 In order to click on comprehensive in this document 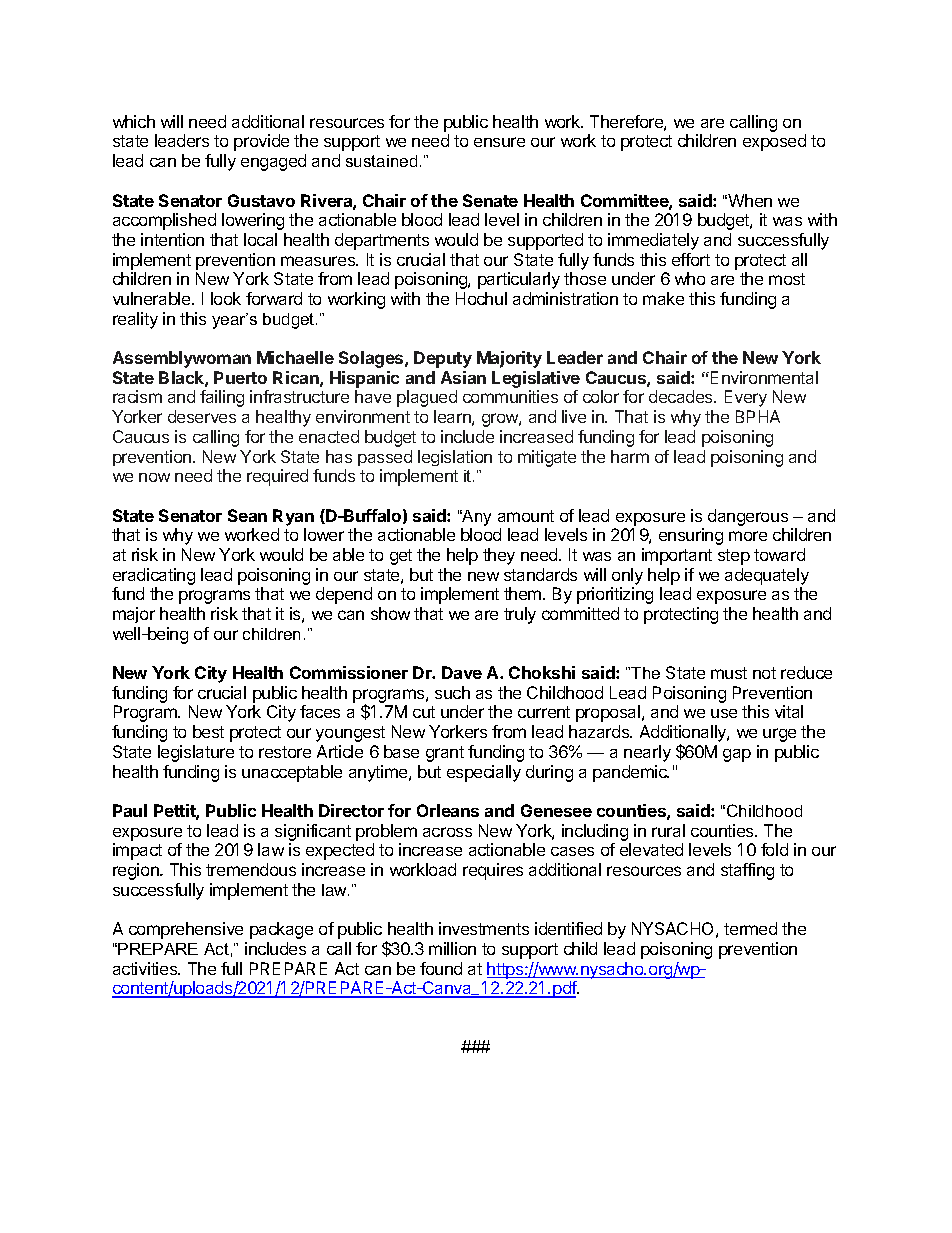, I will do `click(186, 930)`.
